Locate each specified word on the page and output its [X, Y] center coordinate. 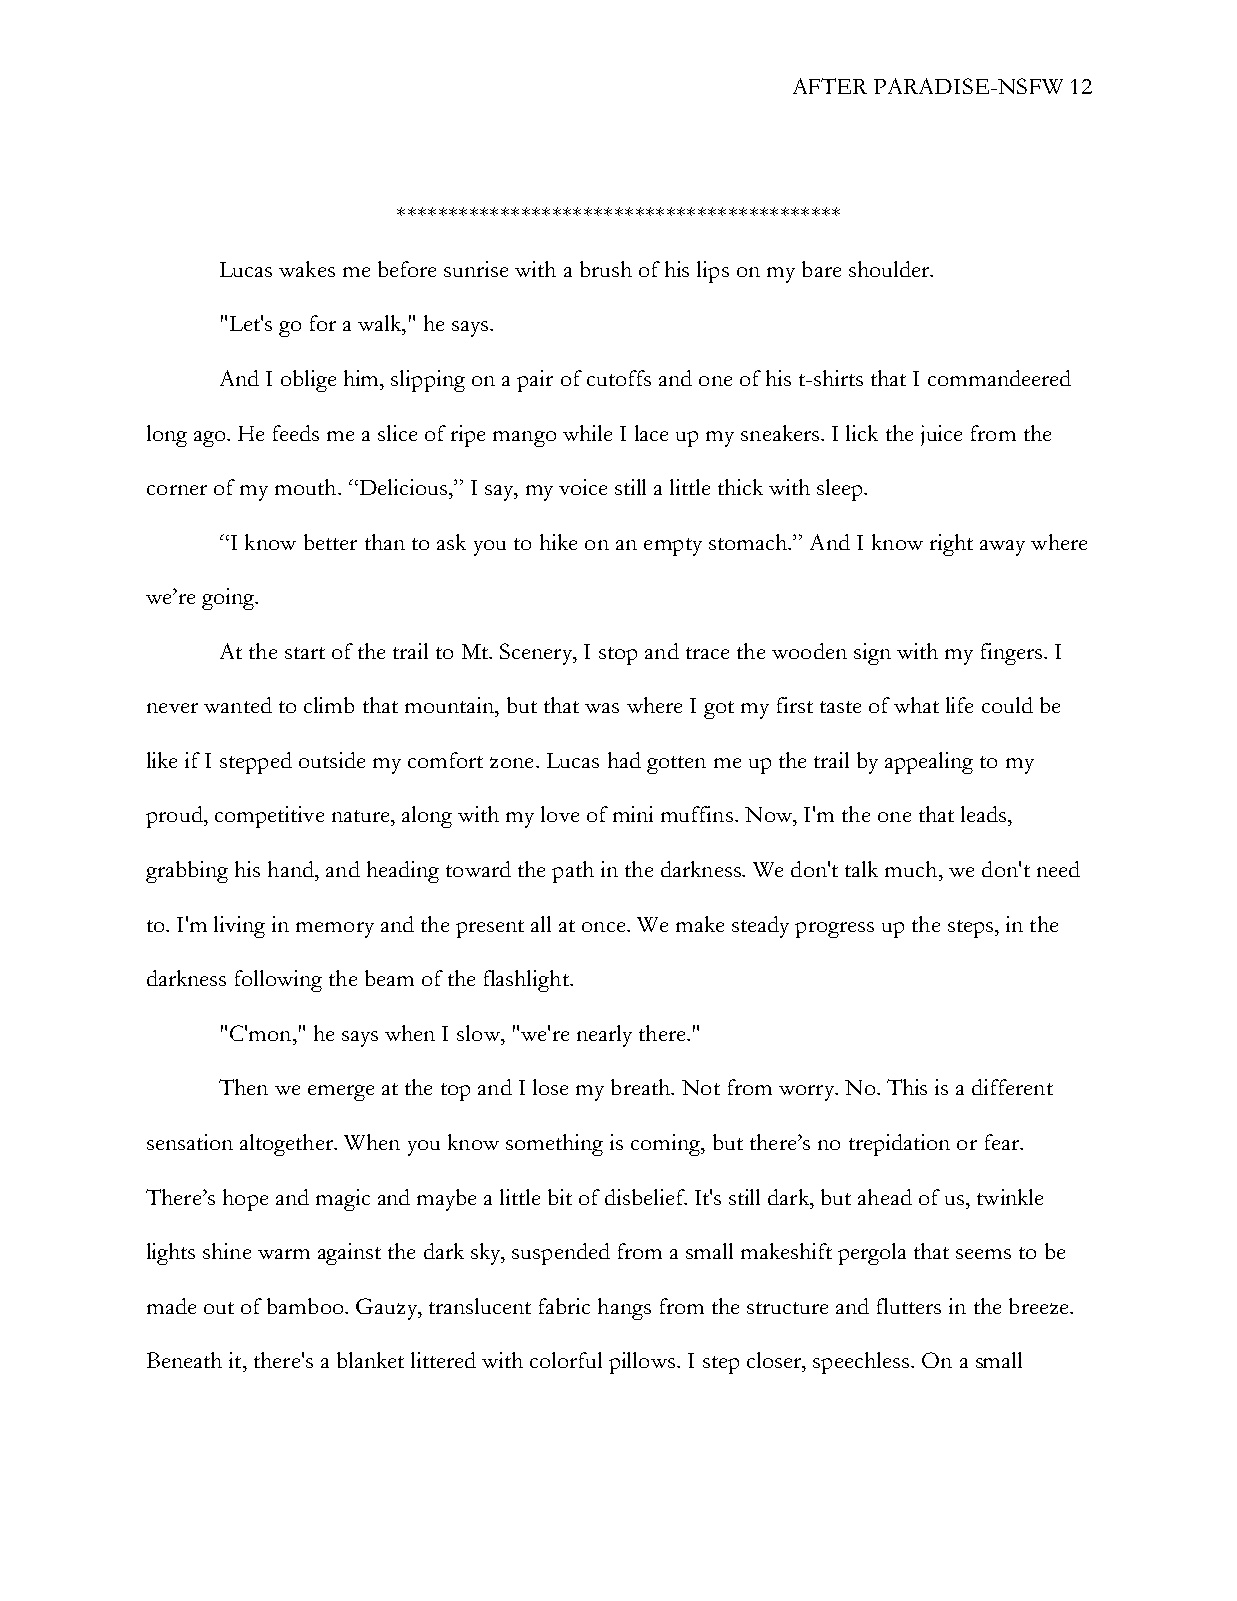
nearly [604, 1036]
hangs [624, 1309]
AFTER [830, 86]
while [587, 433]
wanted [238, 705]
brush [606, 269]
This [907, 1087]
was [602, 708]
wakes [307, 269]
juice [941, 435]
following [278, 981]
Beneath [184, 1360]
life [959, 705]
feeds [296, 433]
